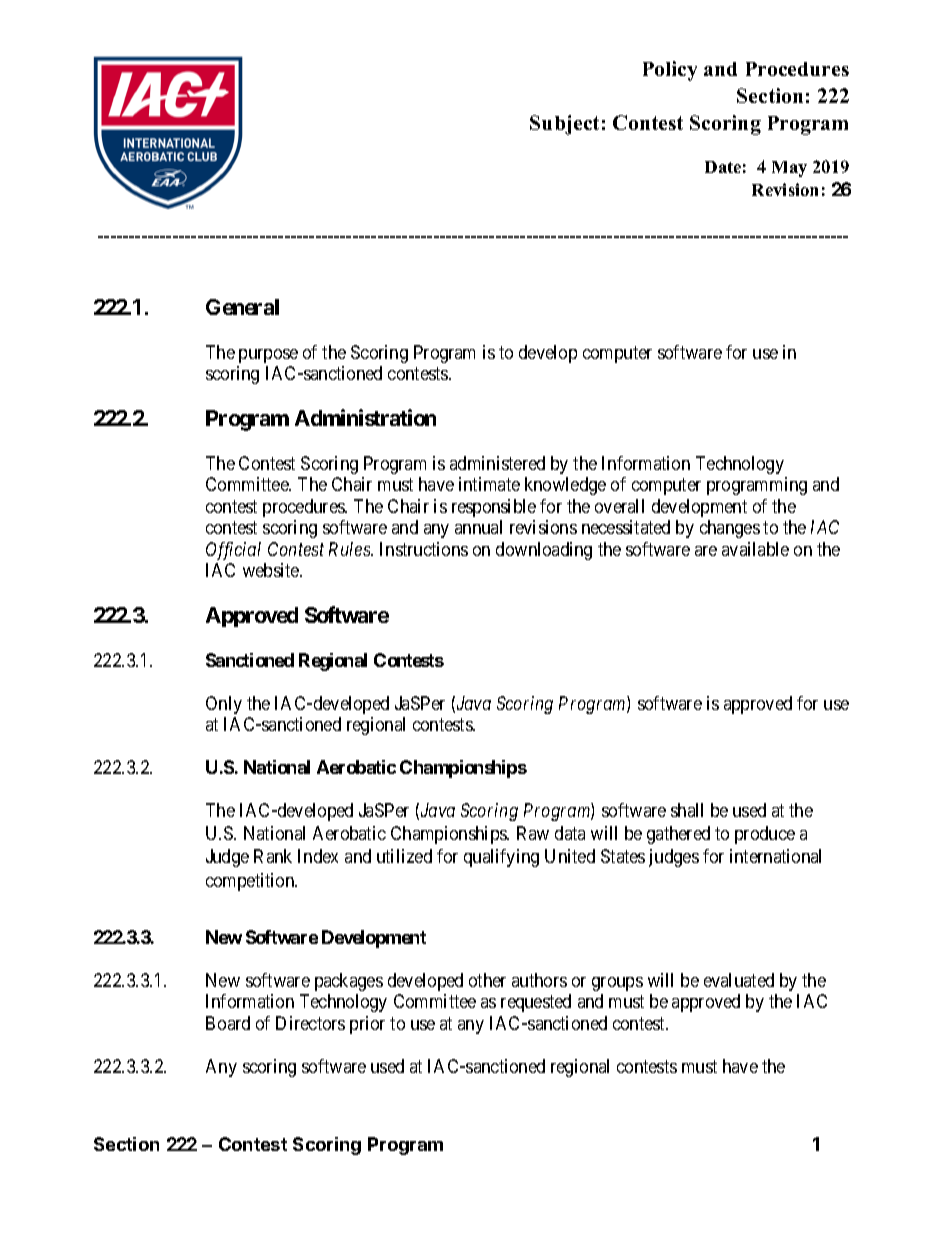 This document has width=952, height=1233. Describe the element at coordinates (544, 551) in the document. I see `downloading` at that location.
